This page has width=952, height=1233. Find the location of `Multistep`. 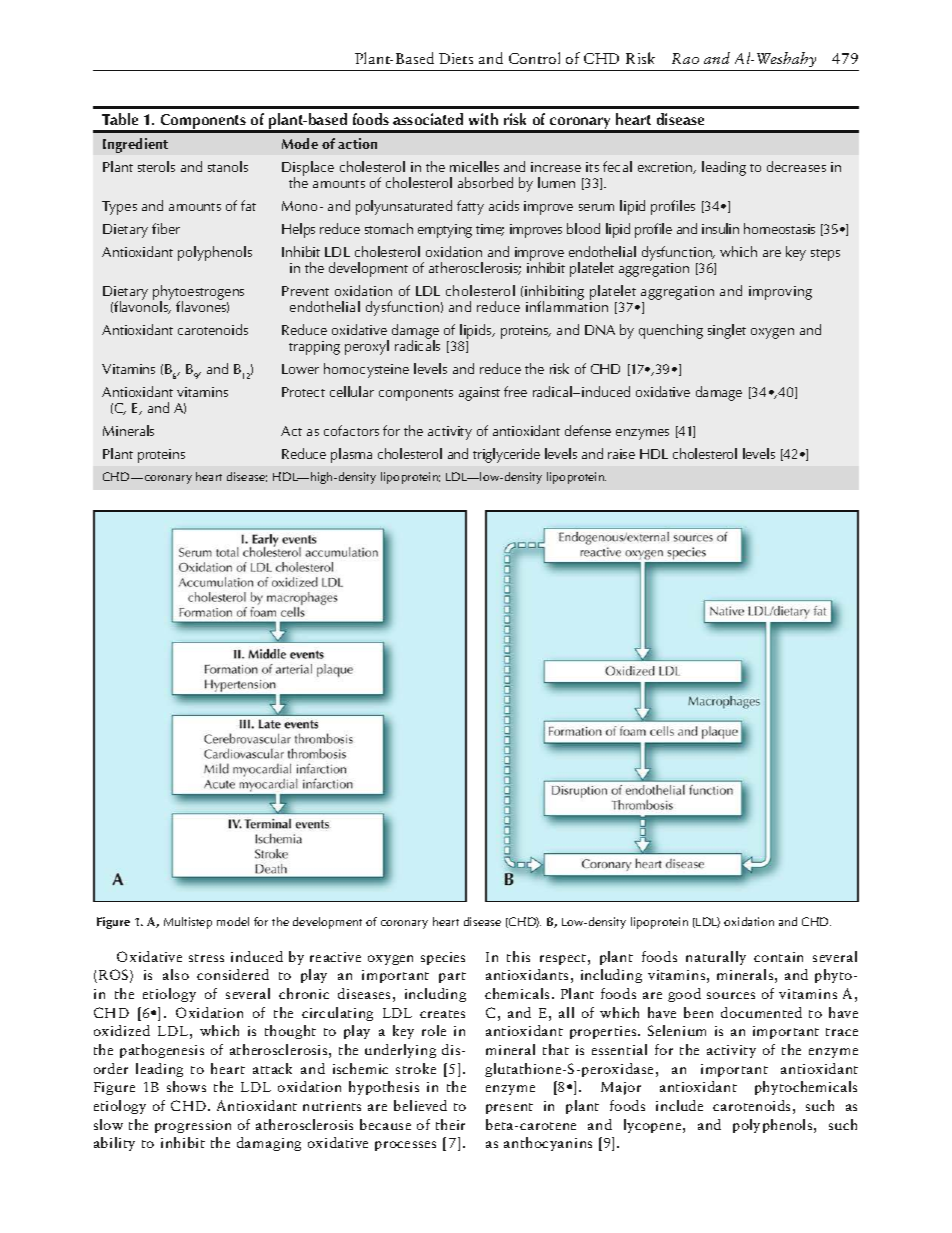

Multistep is located at coordinates (188, 923).
